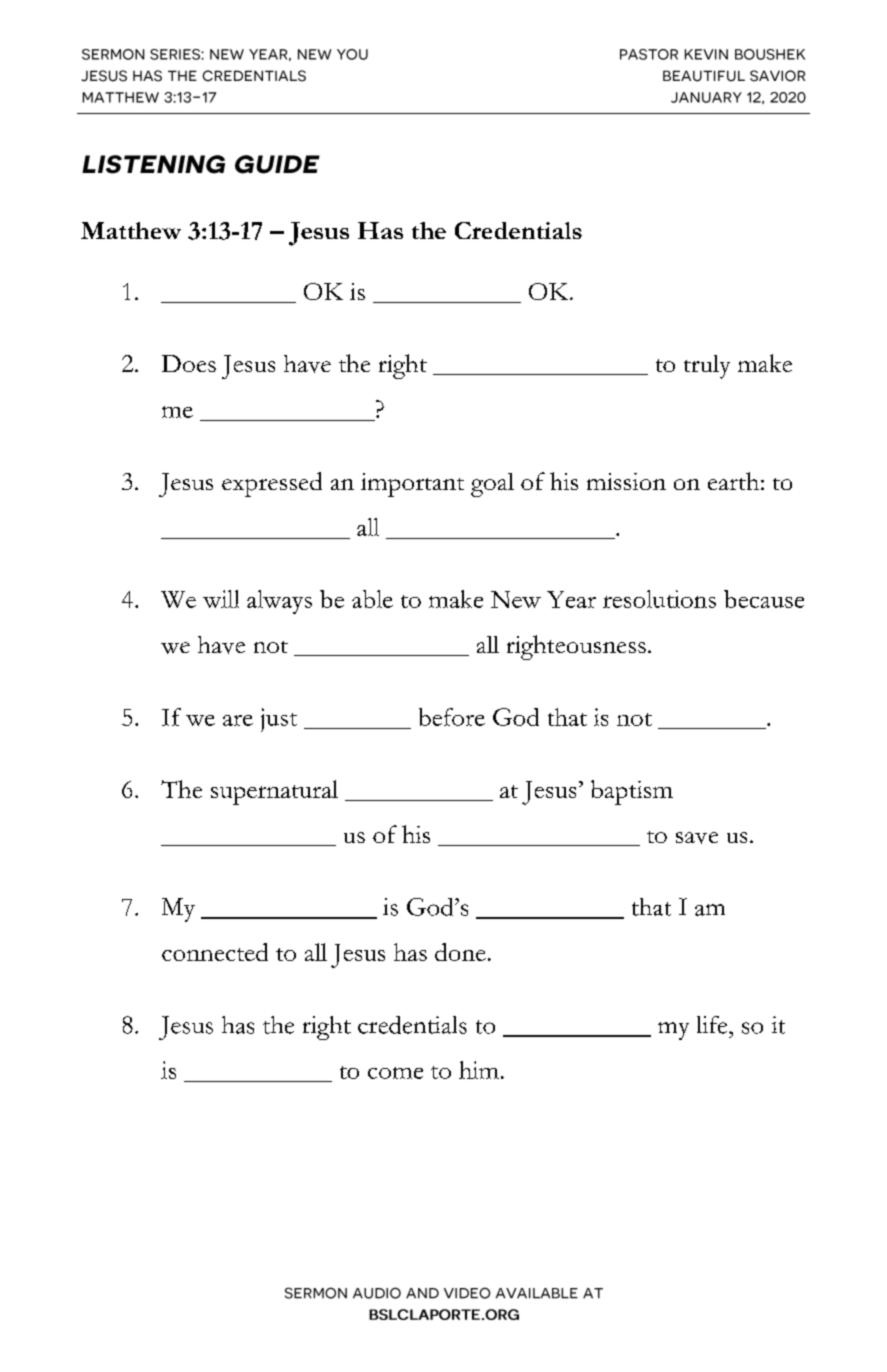 This image has height=1372, width=887. Describe the element at coordinates (189, 363) in the image. I see `Does` at that location.
